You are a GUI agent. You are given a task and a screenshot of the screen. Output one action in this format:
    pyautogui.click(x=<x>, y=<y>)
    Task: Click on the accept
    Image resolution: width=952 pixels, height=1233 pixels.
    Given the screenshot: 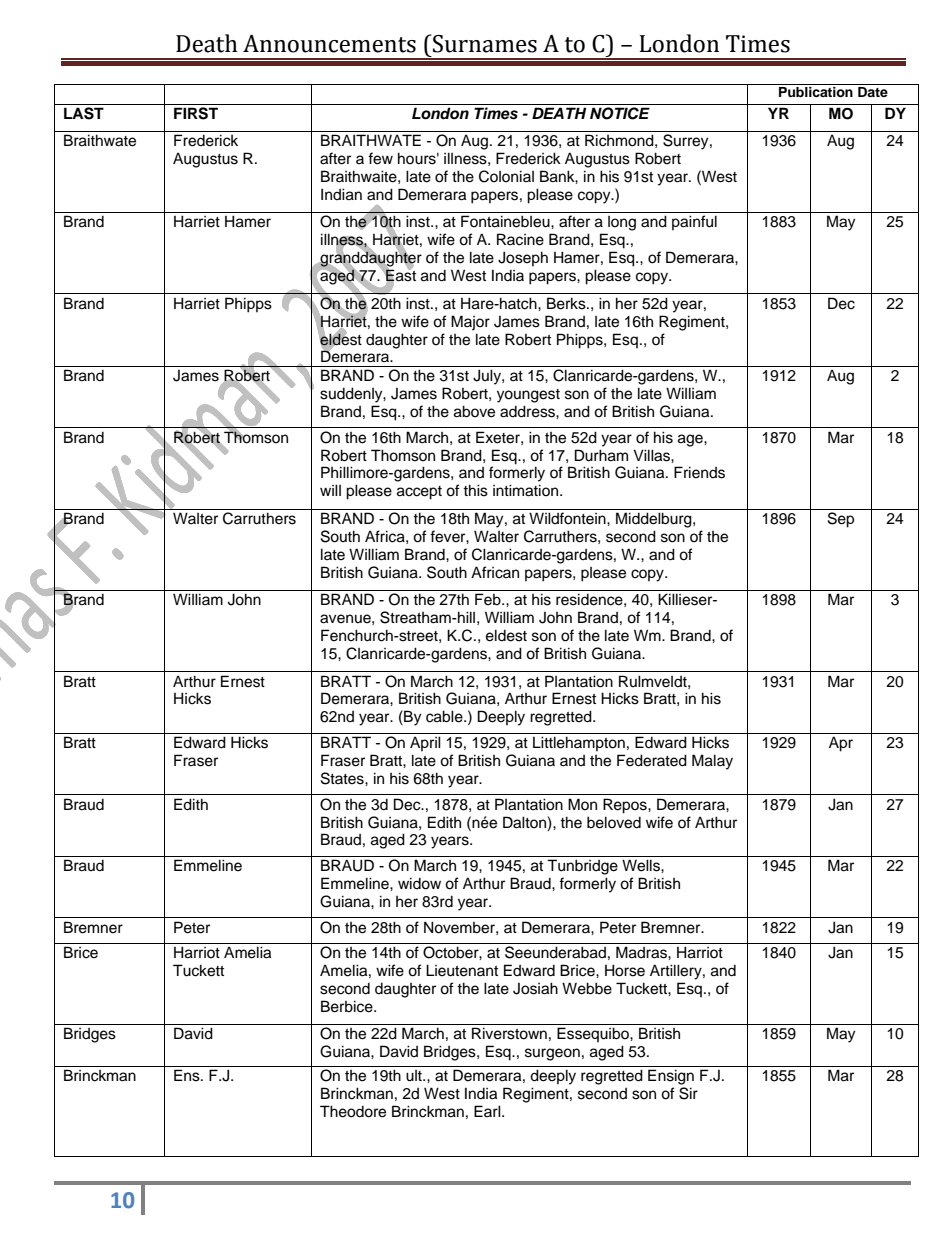 What is the action you would take?
    pyautogui.click(x=419, y=493)
